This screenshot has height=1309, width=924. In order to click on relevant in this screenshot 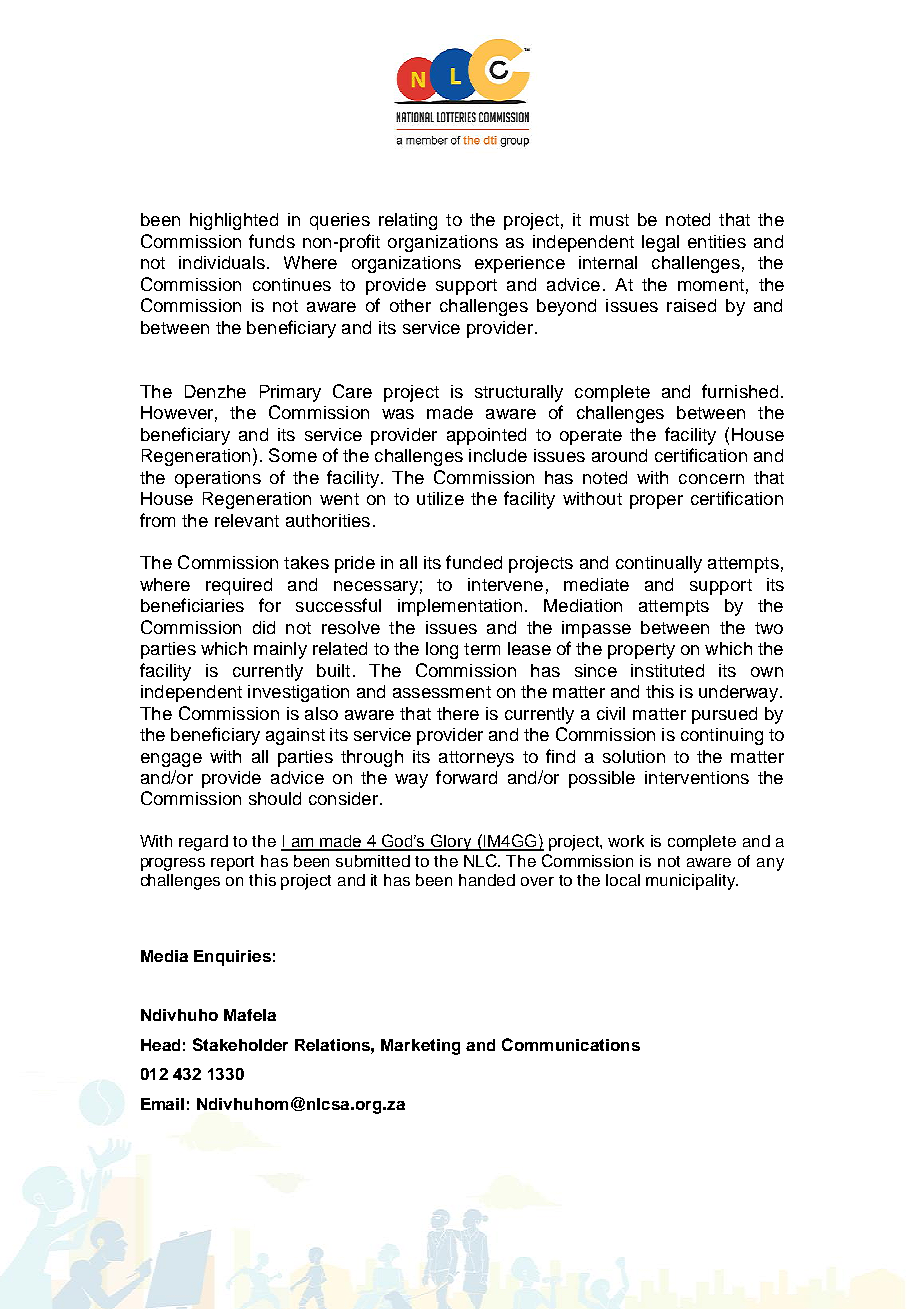, I will do `click(247, 520)`.
